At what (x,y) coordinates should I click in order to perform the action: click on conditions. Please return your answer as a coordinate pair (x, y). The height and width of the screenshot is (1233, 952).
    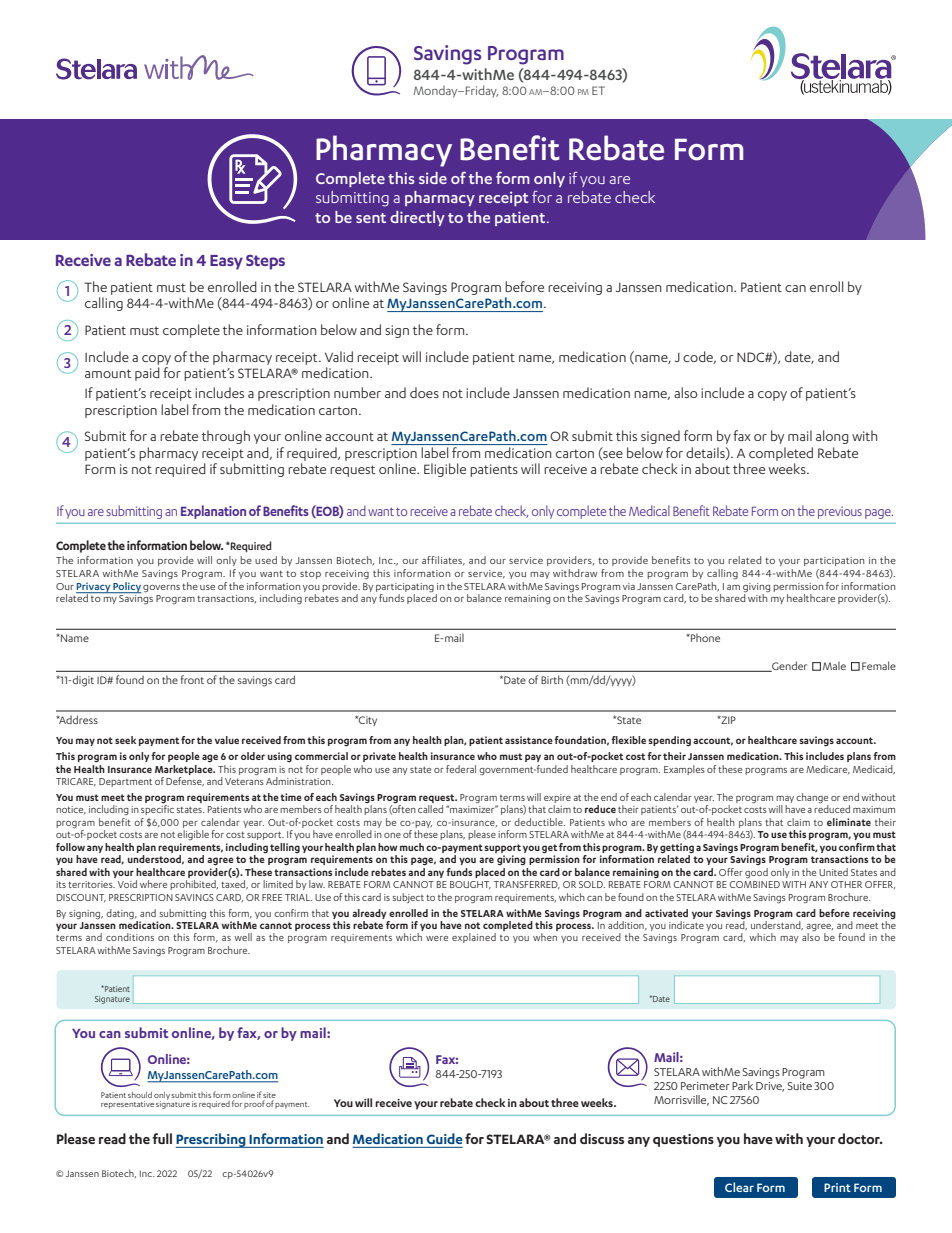
    Looking at the image, I should click on (130, 937).
